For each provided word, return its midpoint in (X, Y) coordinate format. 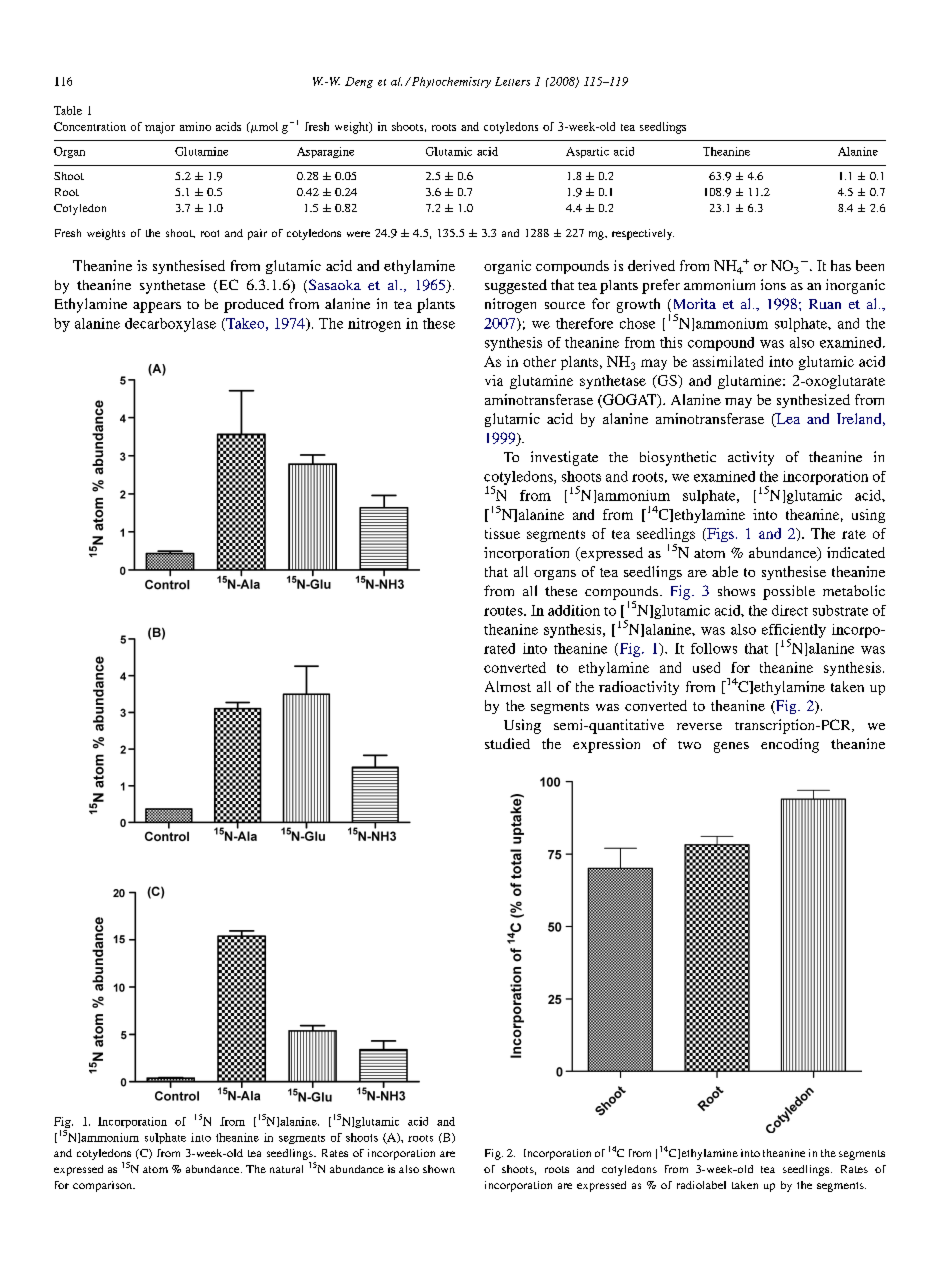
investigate (564, 458)
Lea (787, 420)
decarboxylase (170, 325)
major (160, 128)
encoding (790, 745)
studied (507, 743)
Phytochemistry (450, 82)
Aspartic (587, 152)
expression (606, 745)
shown (439, 1169)
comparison (104, 1186)
